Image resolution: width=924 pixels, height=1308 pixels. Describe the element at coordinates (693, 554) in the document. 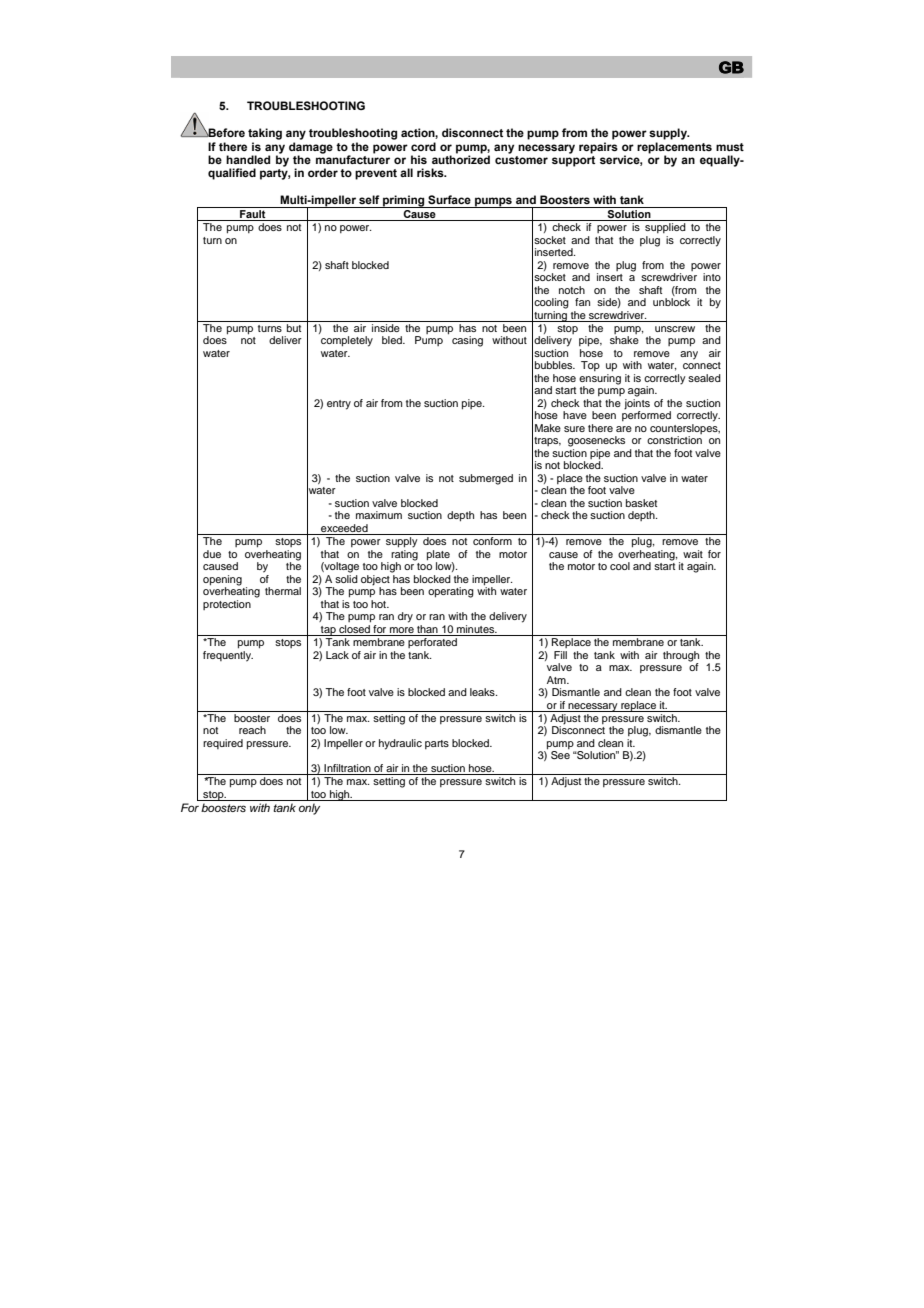

I see `wait` at that location.
